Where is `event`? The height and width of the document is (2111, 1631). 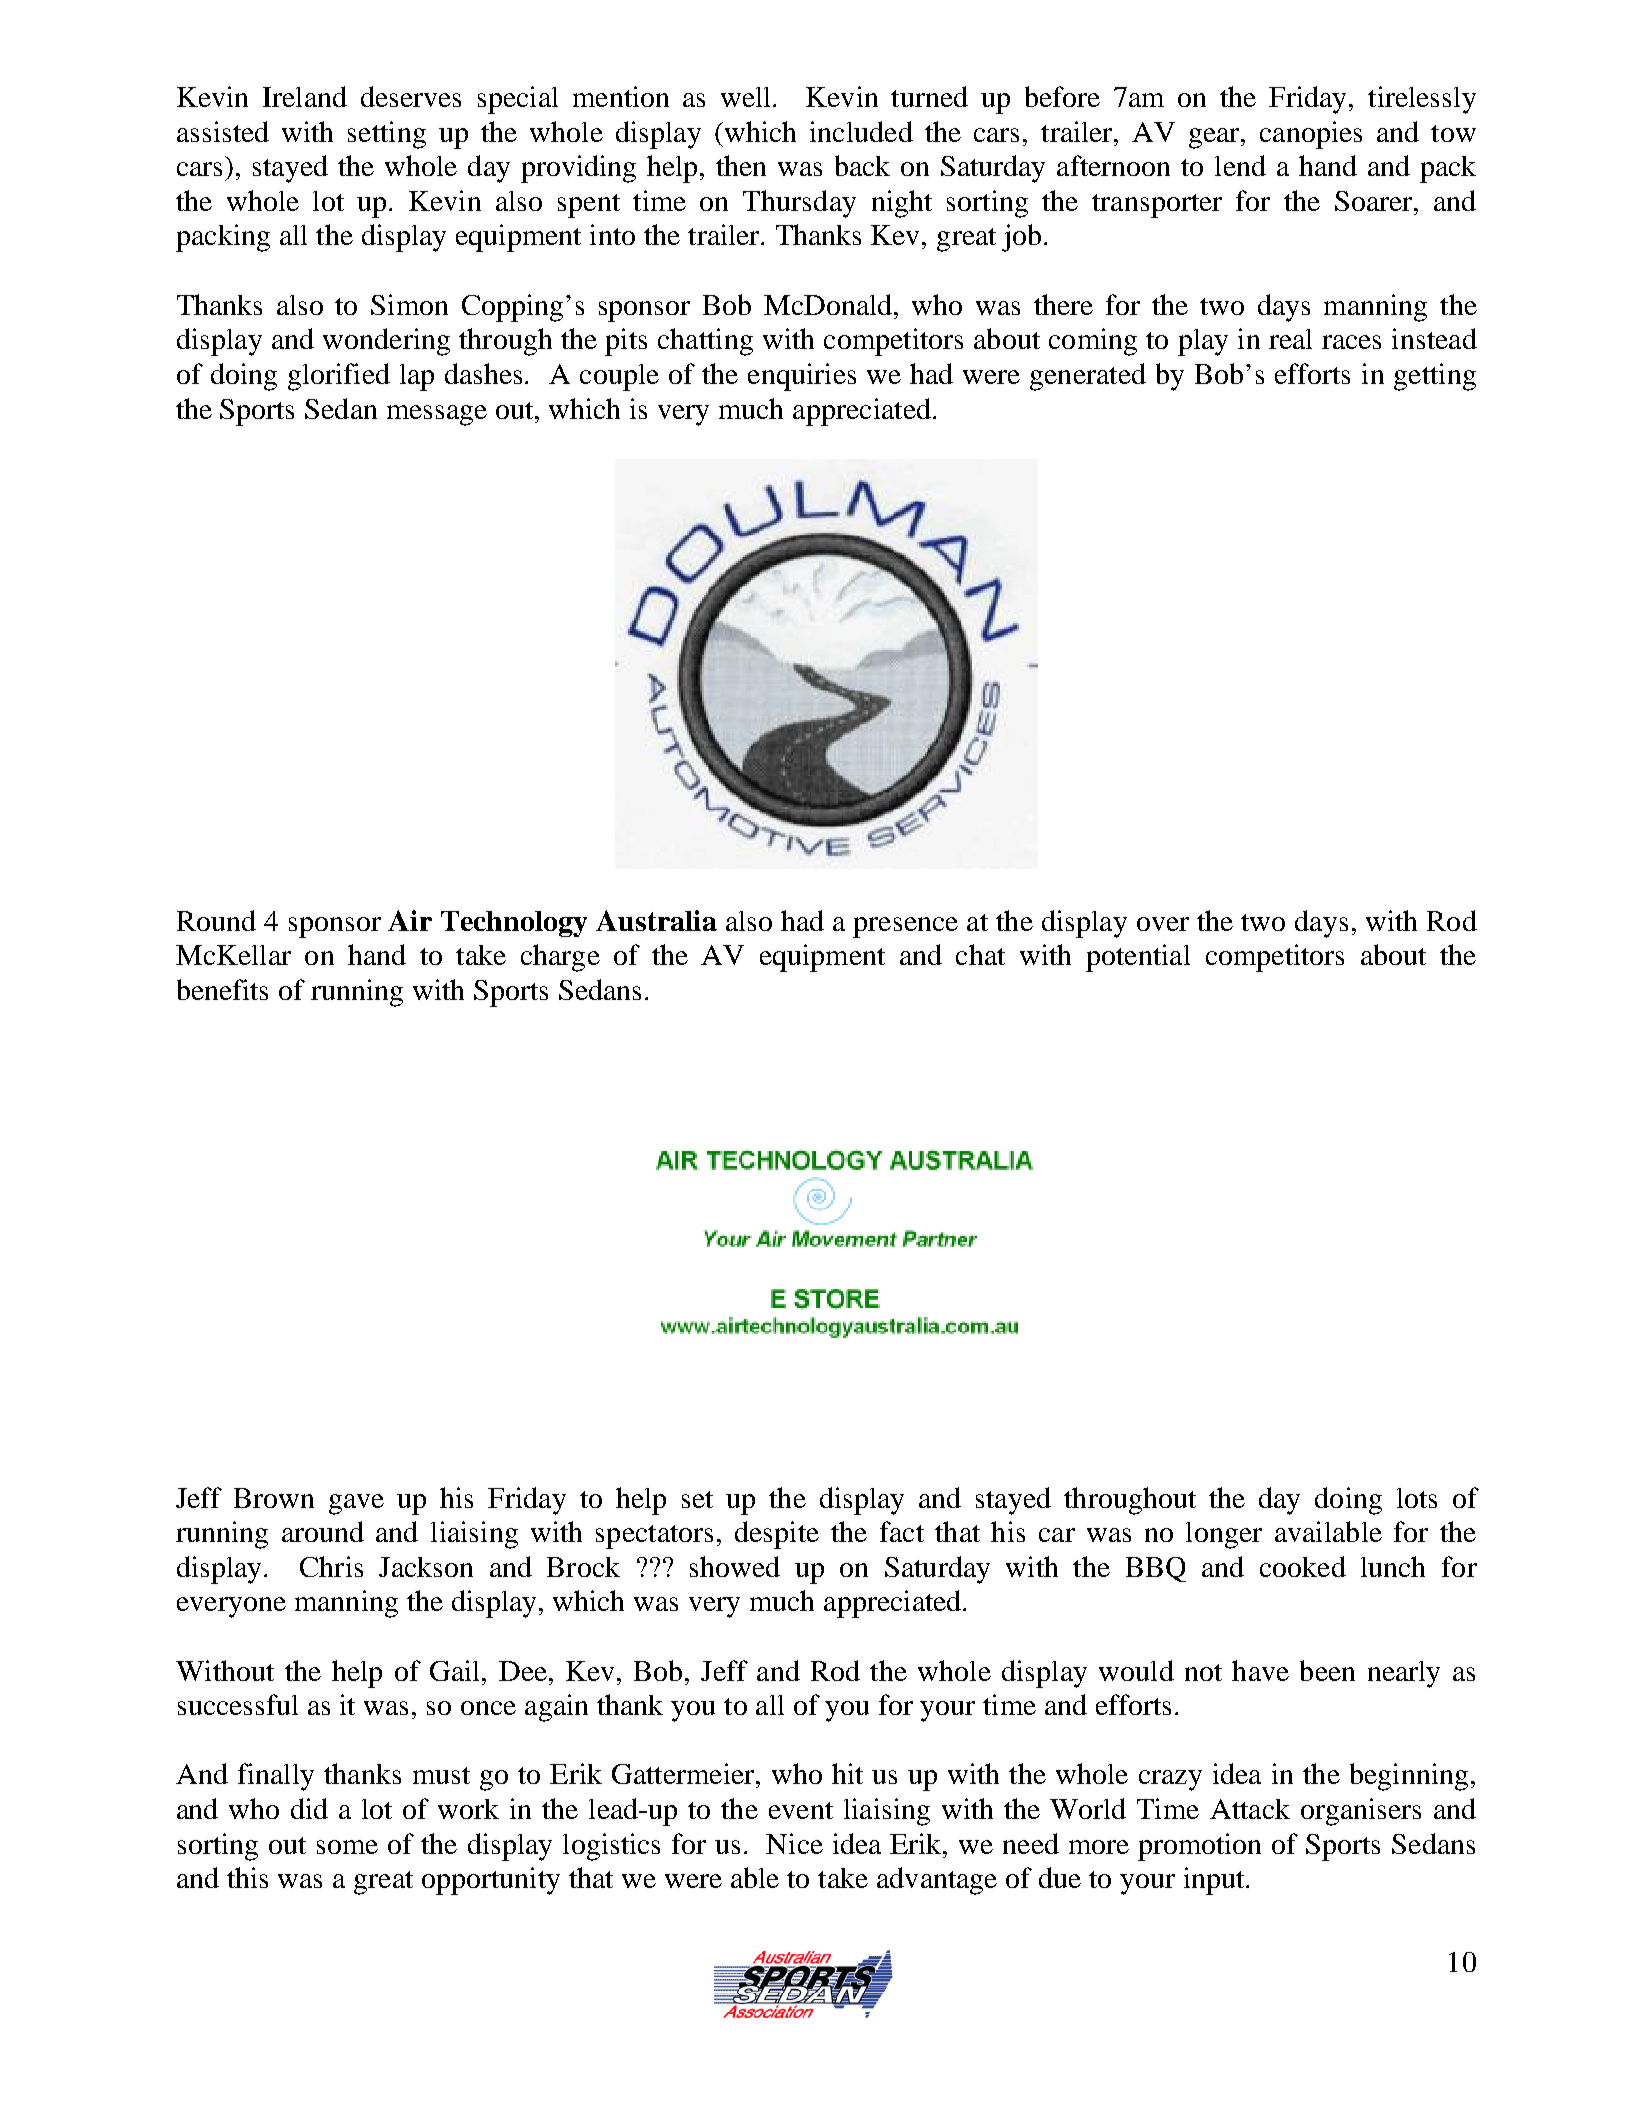 event is located at coordinates (801, 1810).
